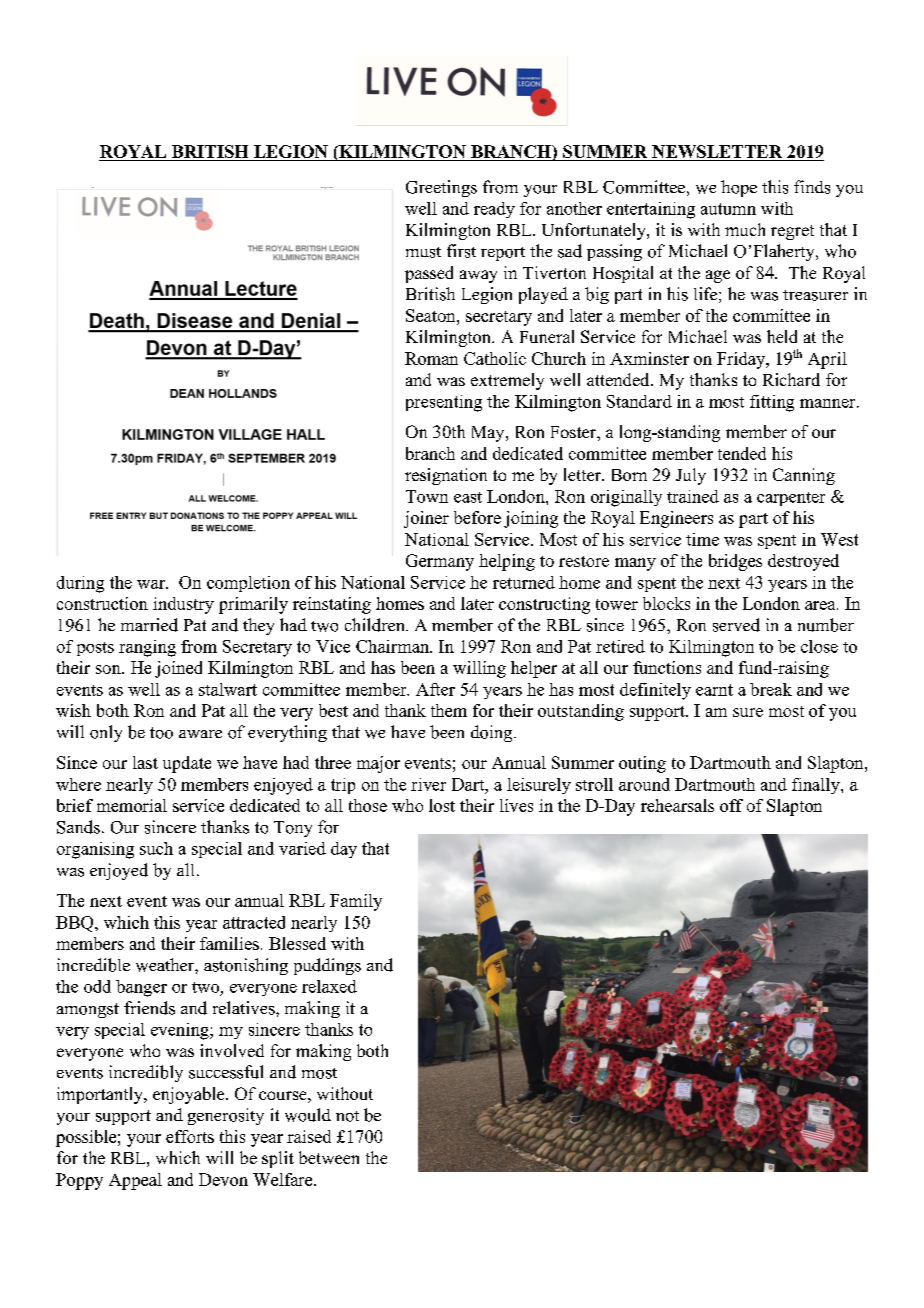 This screenshot has width=924, height=1308. I want to click on raised, so click(309, 1136).
